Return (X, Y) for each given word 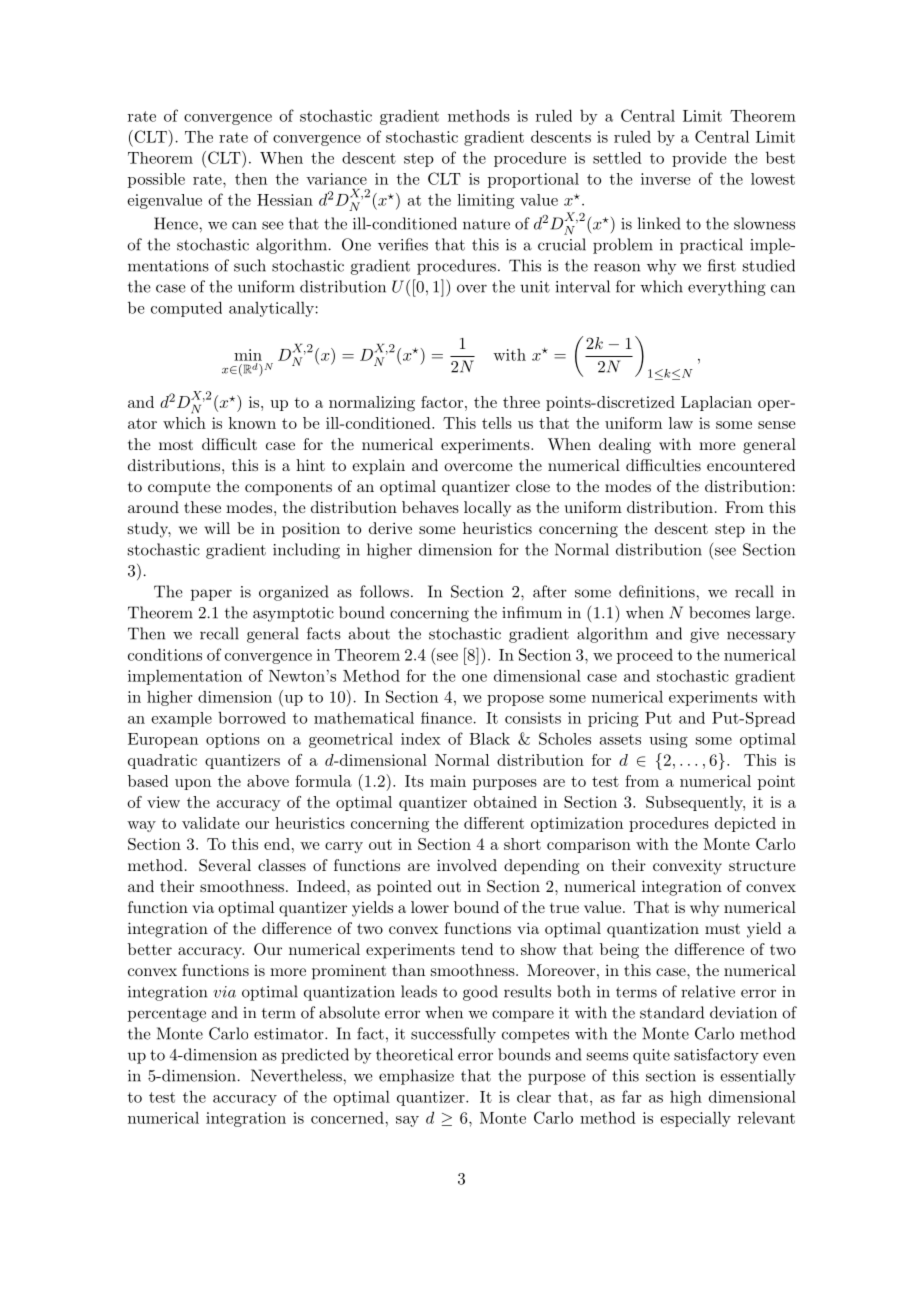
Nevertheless (297, 1075)
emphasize (416, 1077)
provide (699, 159)
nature (486, 224)
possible (156, 180)
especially (695, 1119)
